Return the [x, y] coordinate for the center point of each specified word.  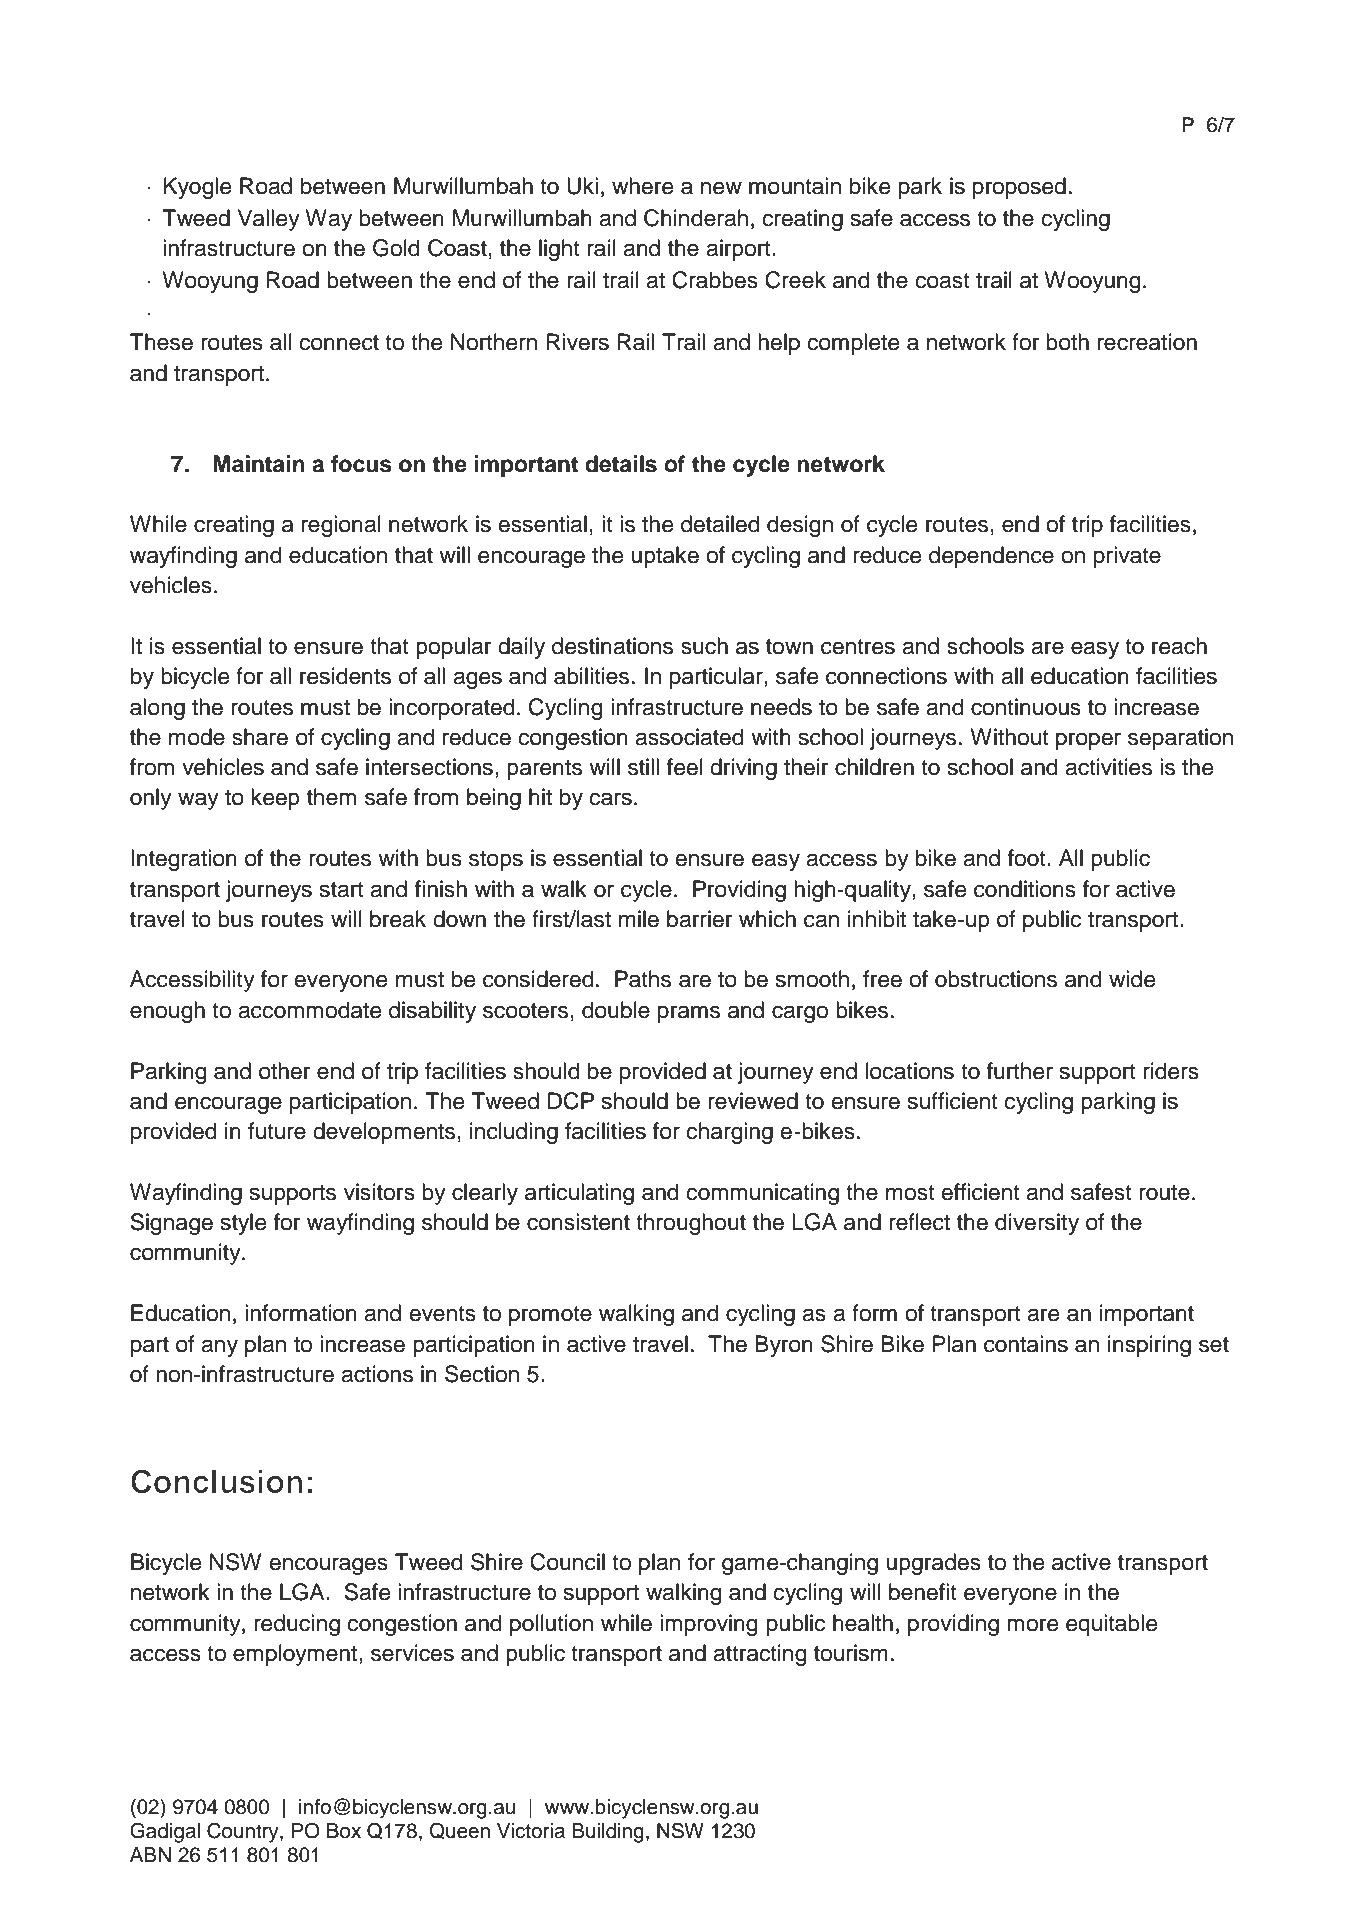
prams [689, 1014]
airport [739, 250]
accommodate [309, 1010]
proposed [1019, 188]
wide [1132, 979]
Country [244, 1832]
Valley [269, 220]
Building [608, 1833]
